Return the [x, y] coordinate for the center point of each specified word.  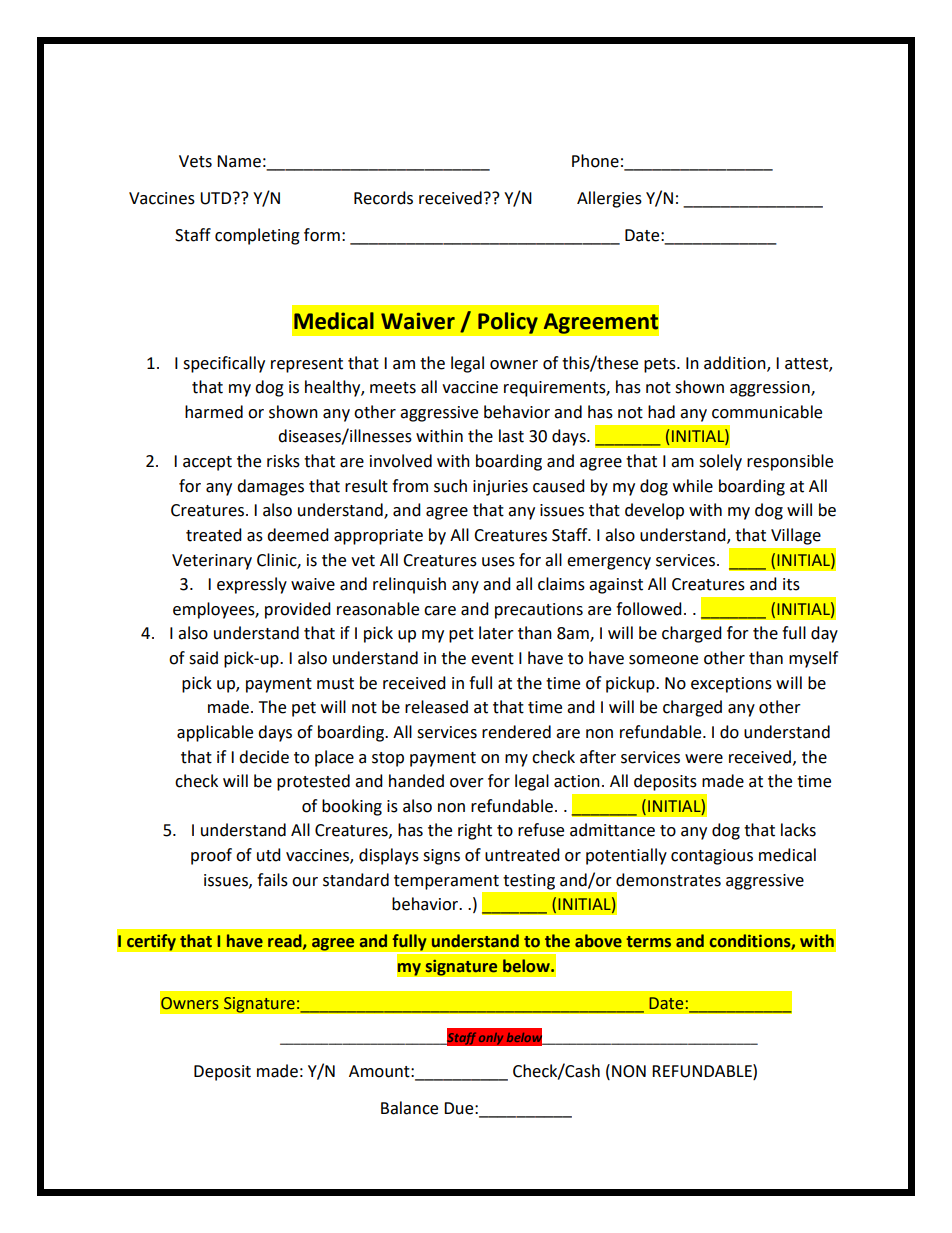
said [203, 658]
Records [383, 198]
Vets [195, 161]
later [496, 633]
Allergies [609, 199]
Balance [409, 1108]
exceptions [731, 685]
